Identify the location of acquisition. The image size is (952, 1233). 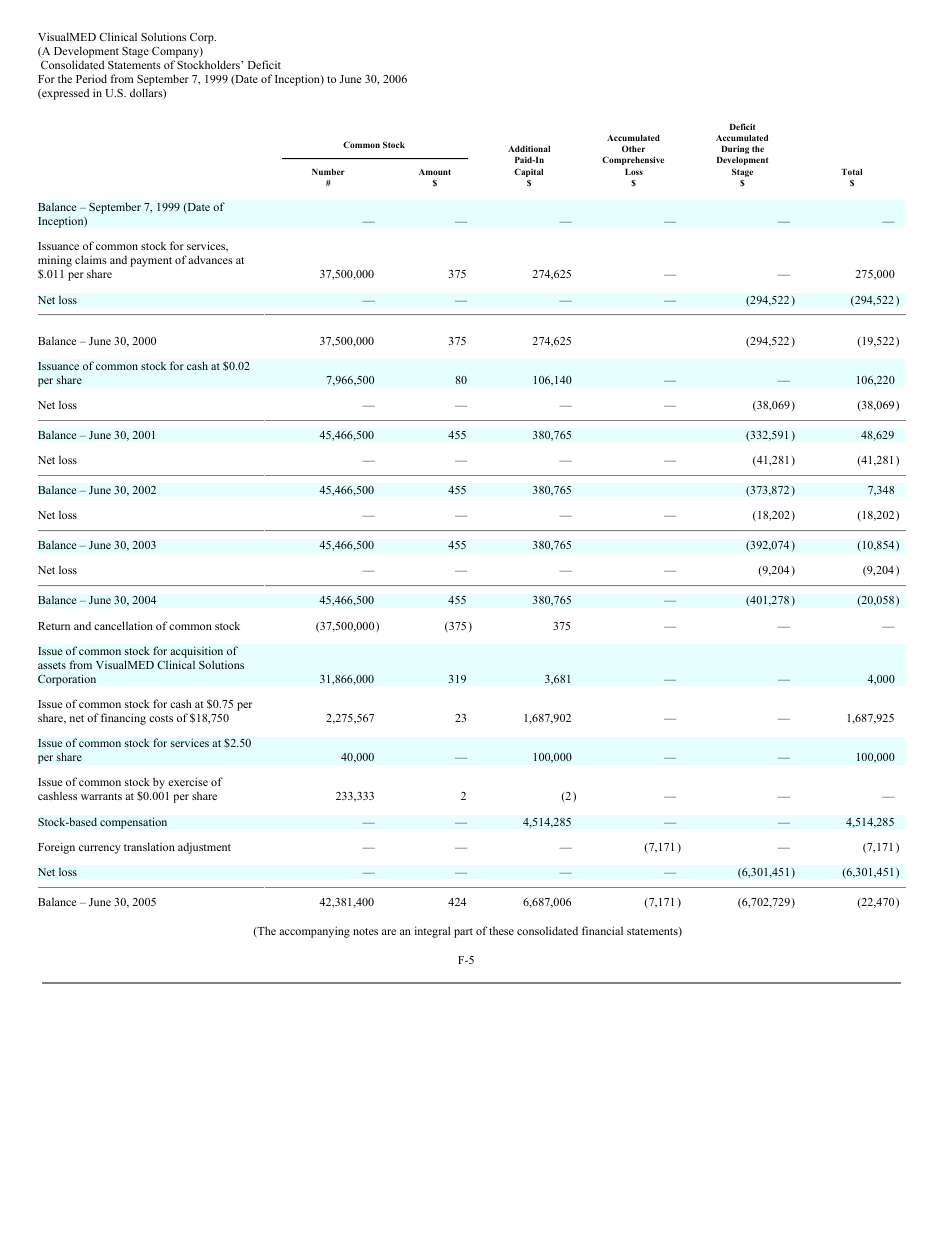
(196, 652).
